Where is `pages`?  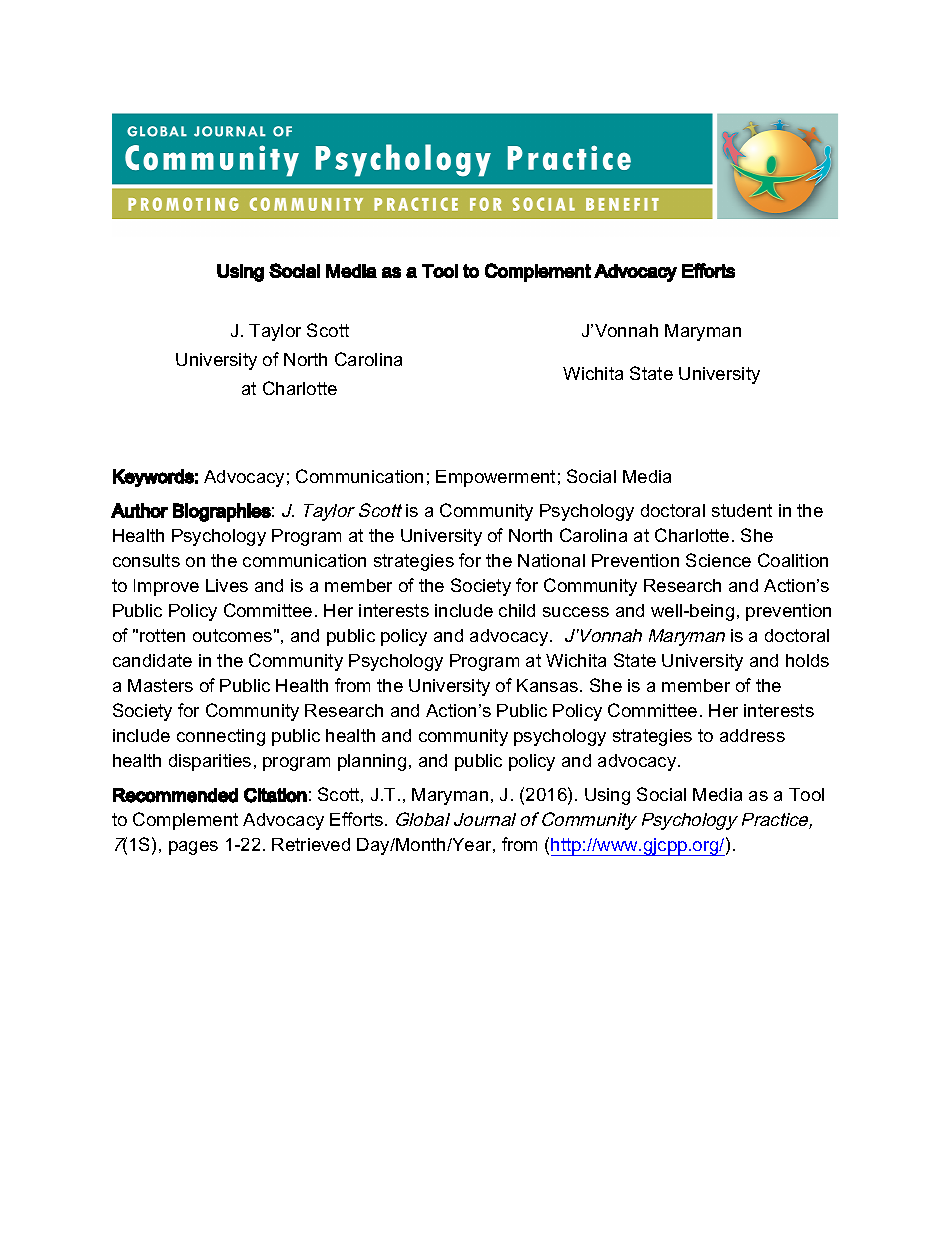
pages is located at coordinates (193, 848).
